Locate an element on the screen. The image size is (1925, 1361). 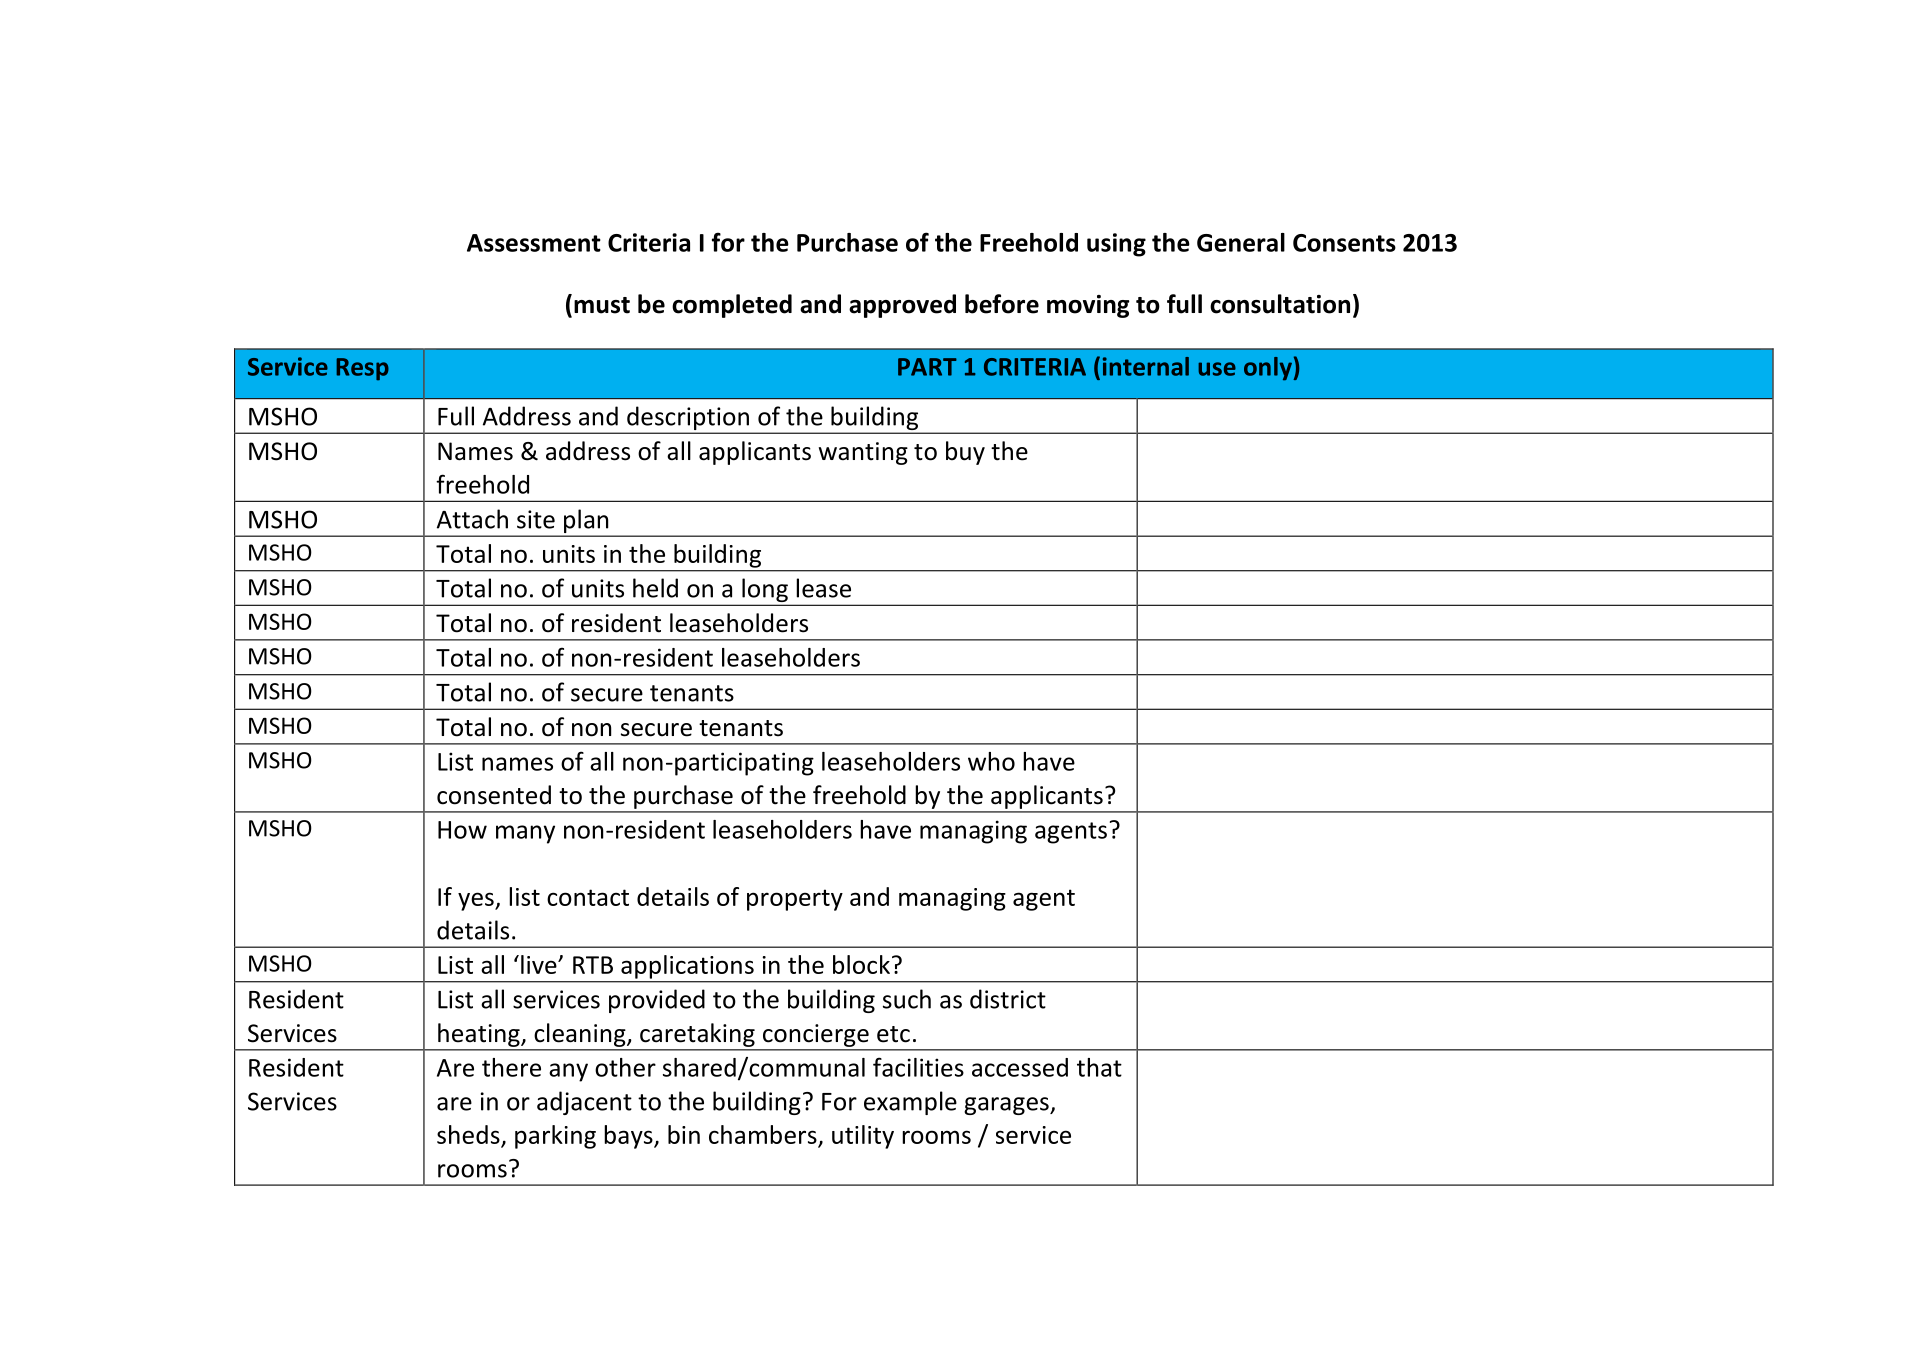
long is located at coordinates (765, 591).
